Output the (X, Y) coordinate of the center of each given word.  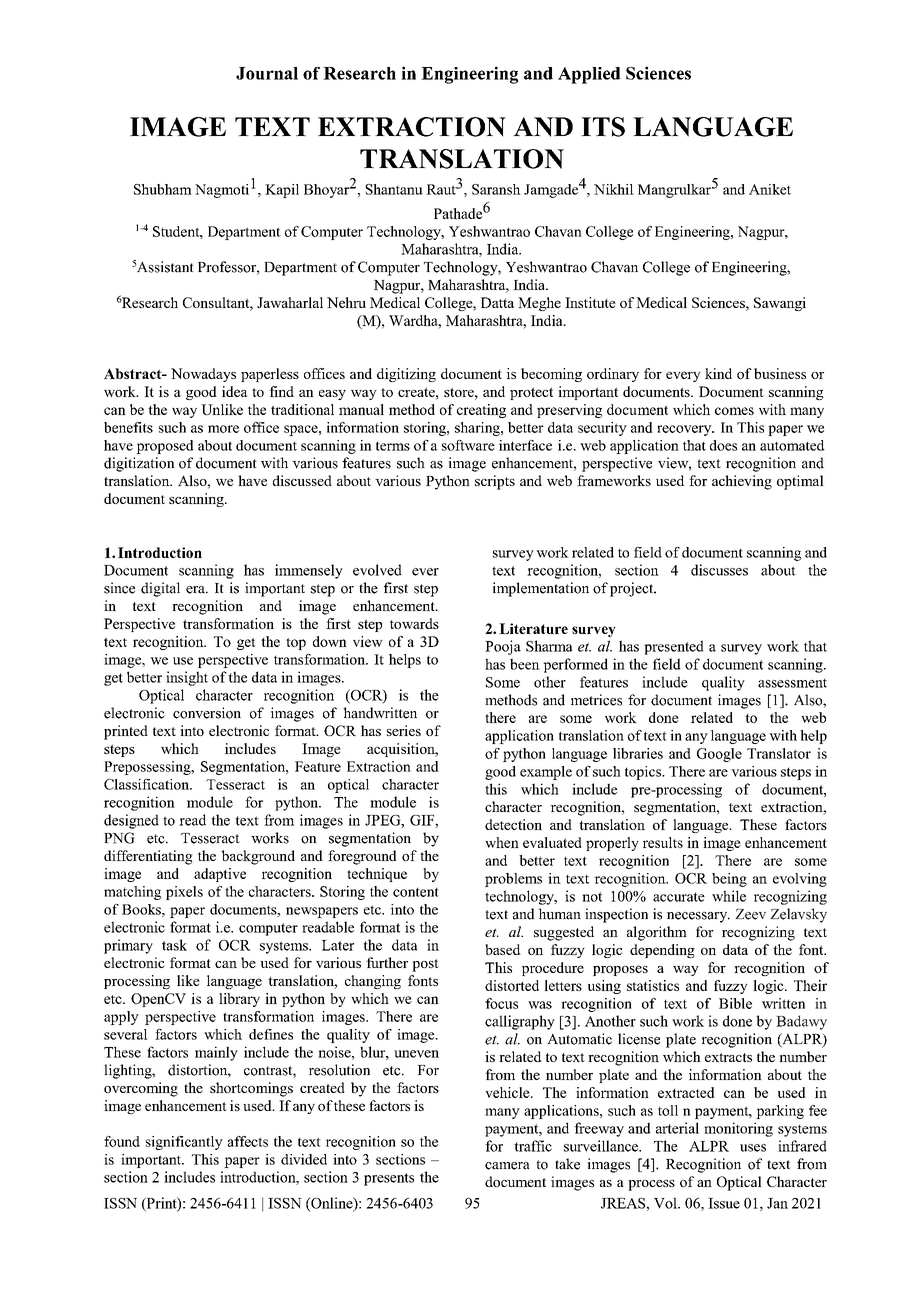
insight (187, 678)
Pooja (503, 647)
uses (753, 1148)
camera (507, 1166)
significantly (184, 1143)
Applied (589, 75)
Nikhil (614, 189)
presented (674, 647)
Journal (267, 73)
